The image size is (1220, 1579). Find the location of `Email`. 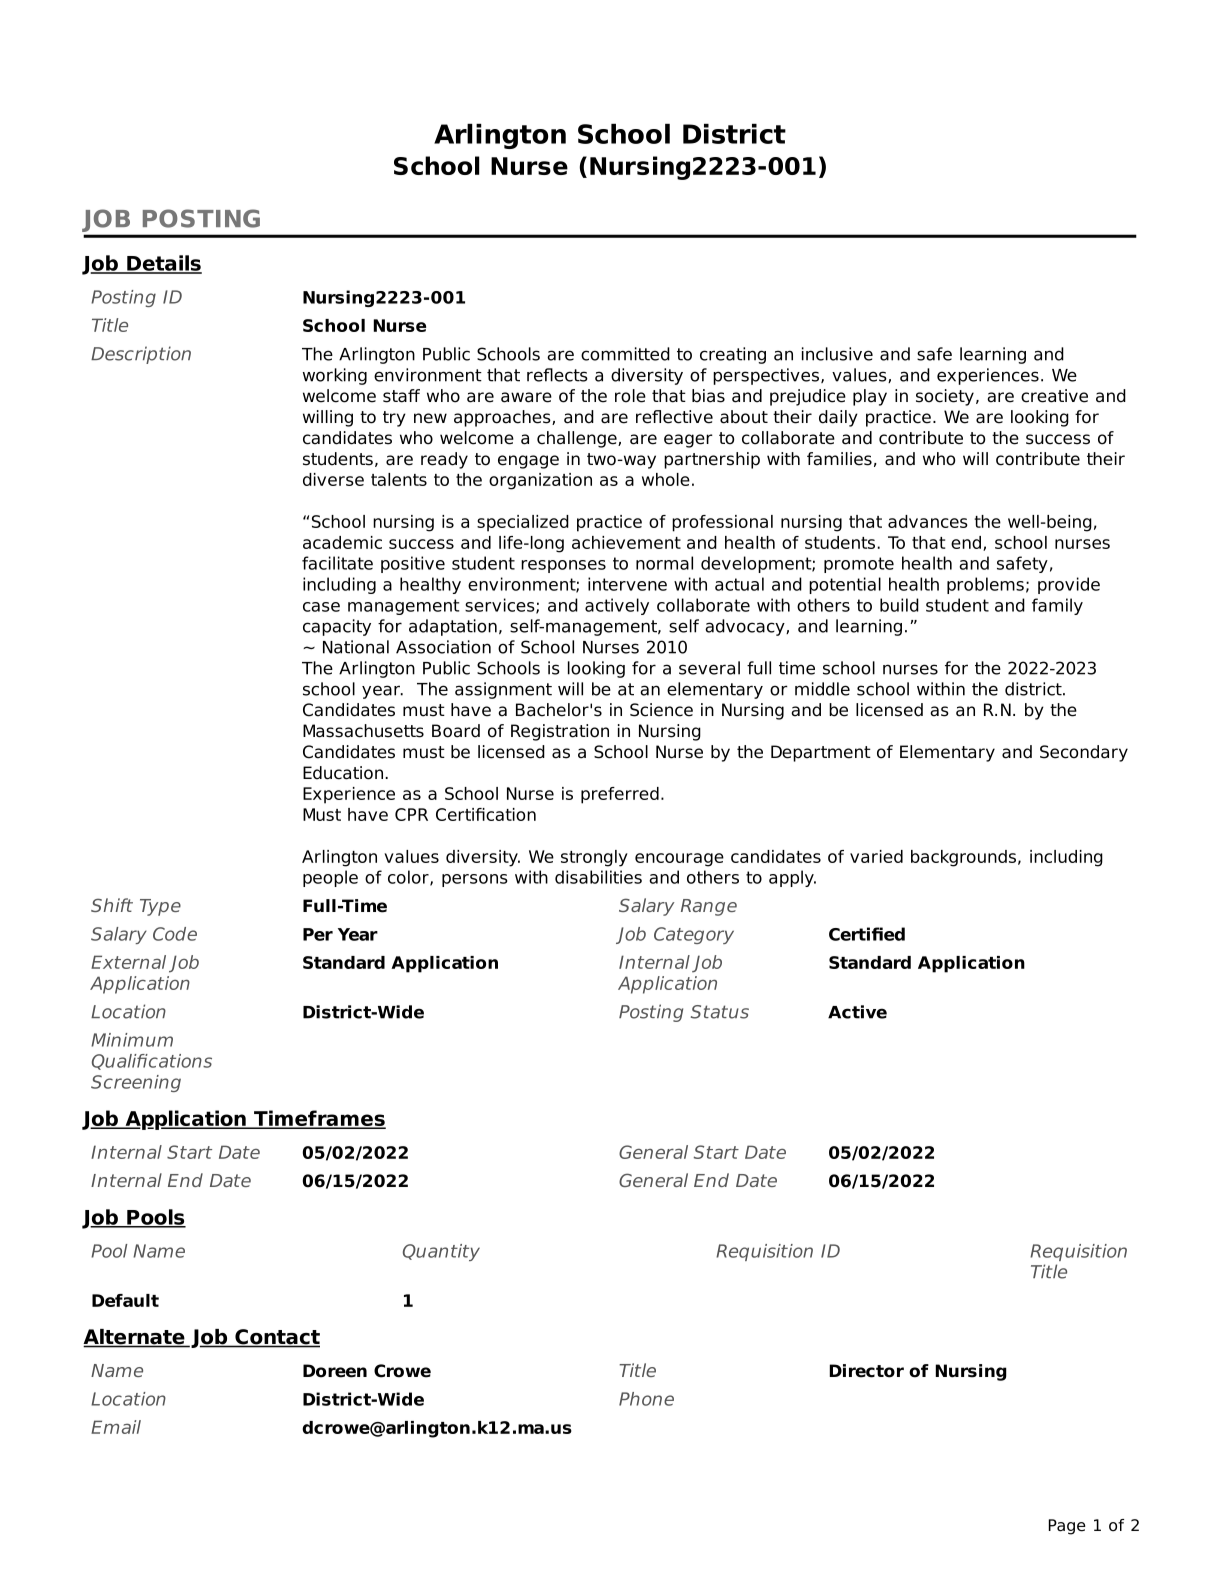

Email is located at coordinates (116, 1427).
